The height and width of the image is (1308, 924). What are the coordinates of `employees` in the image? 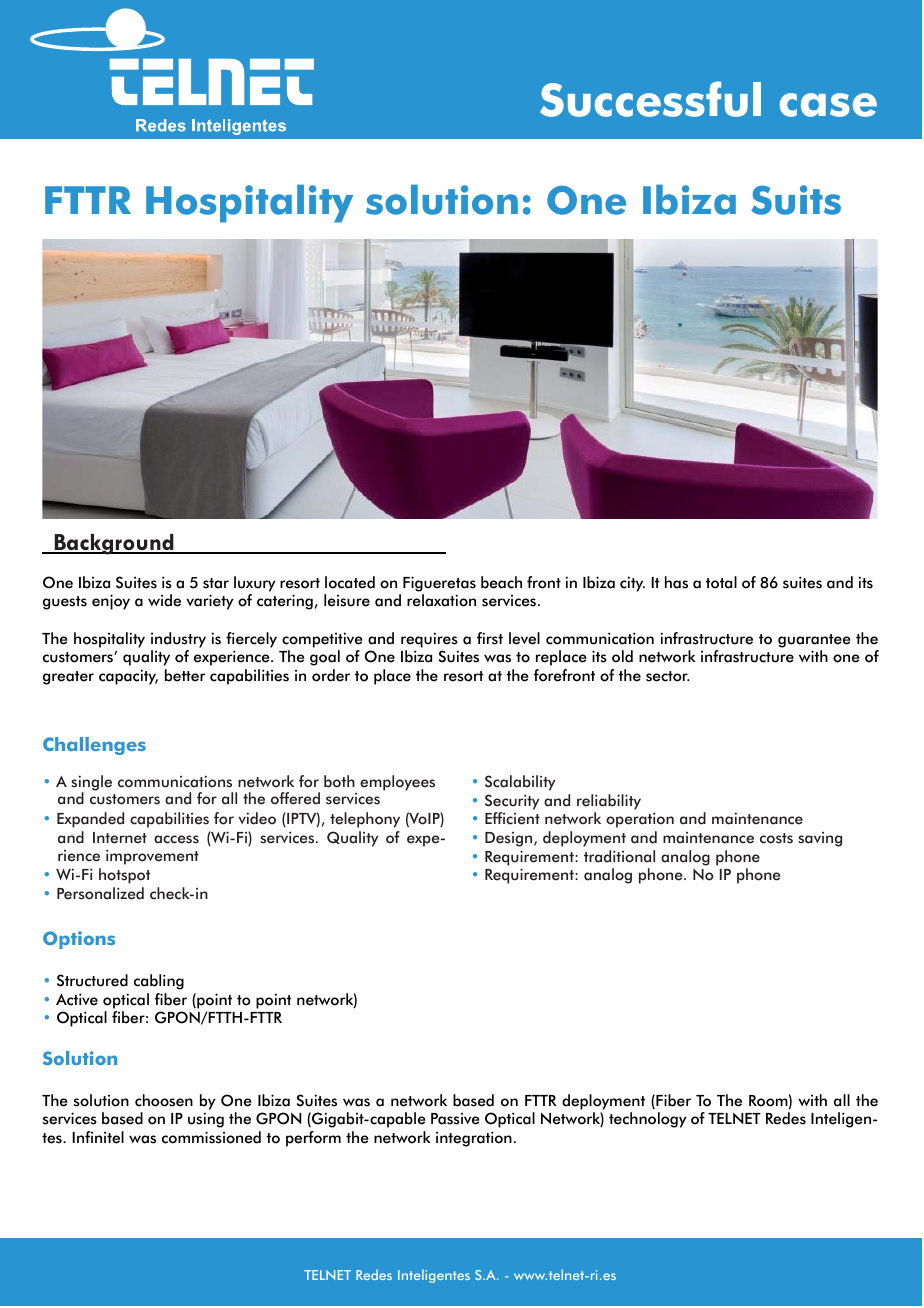 It's located at (397, 783).
